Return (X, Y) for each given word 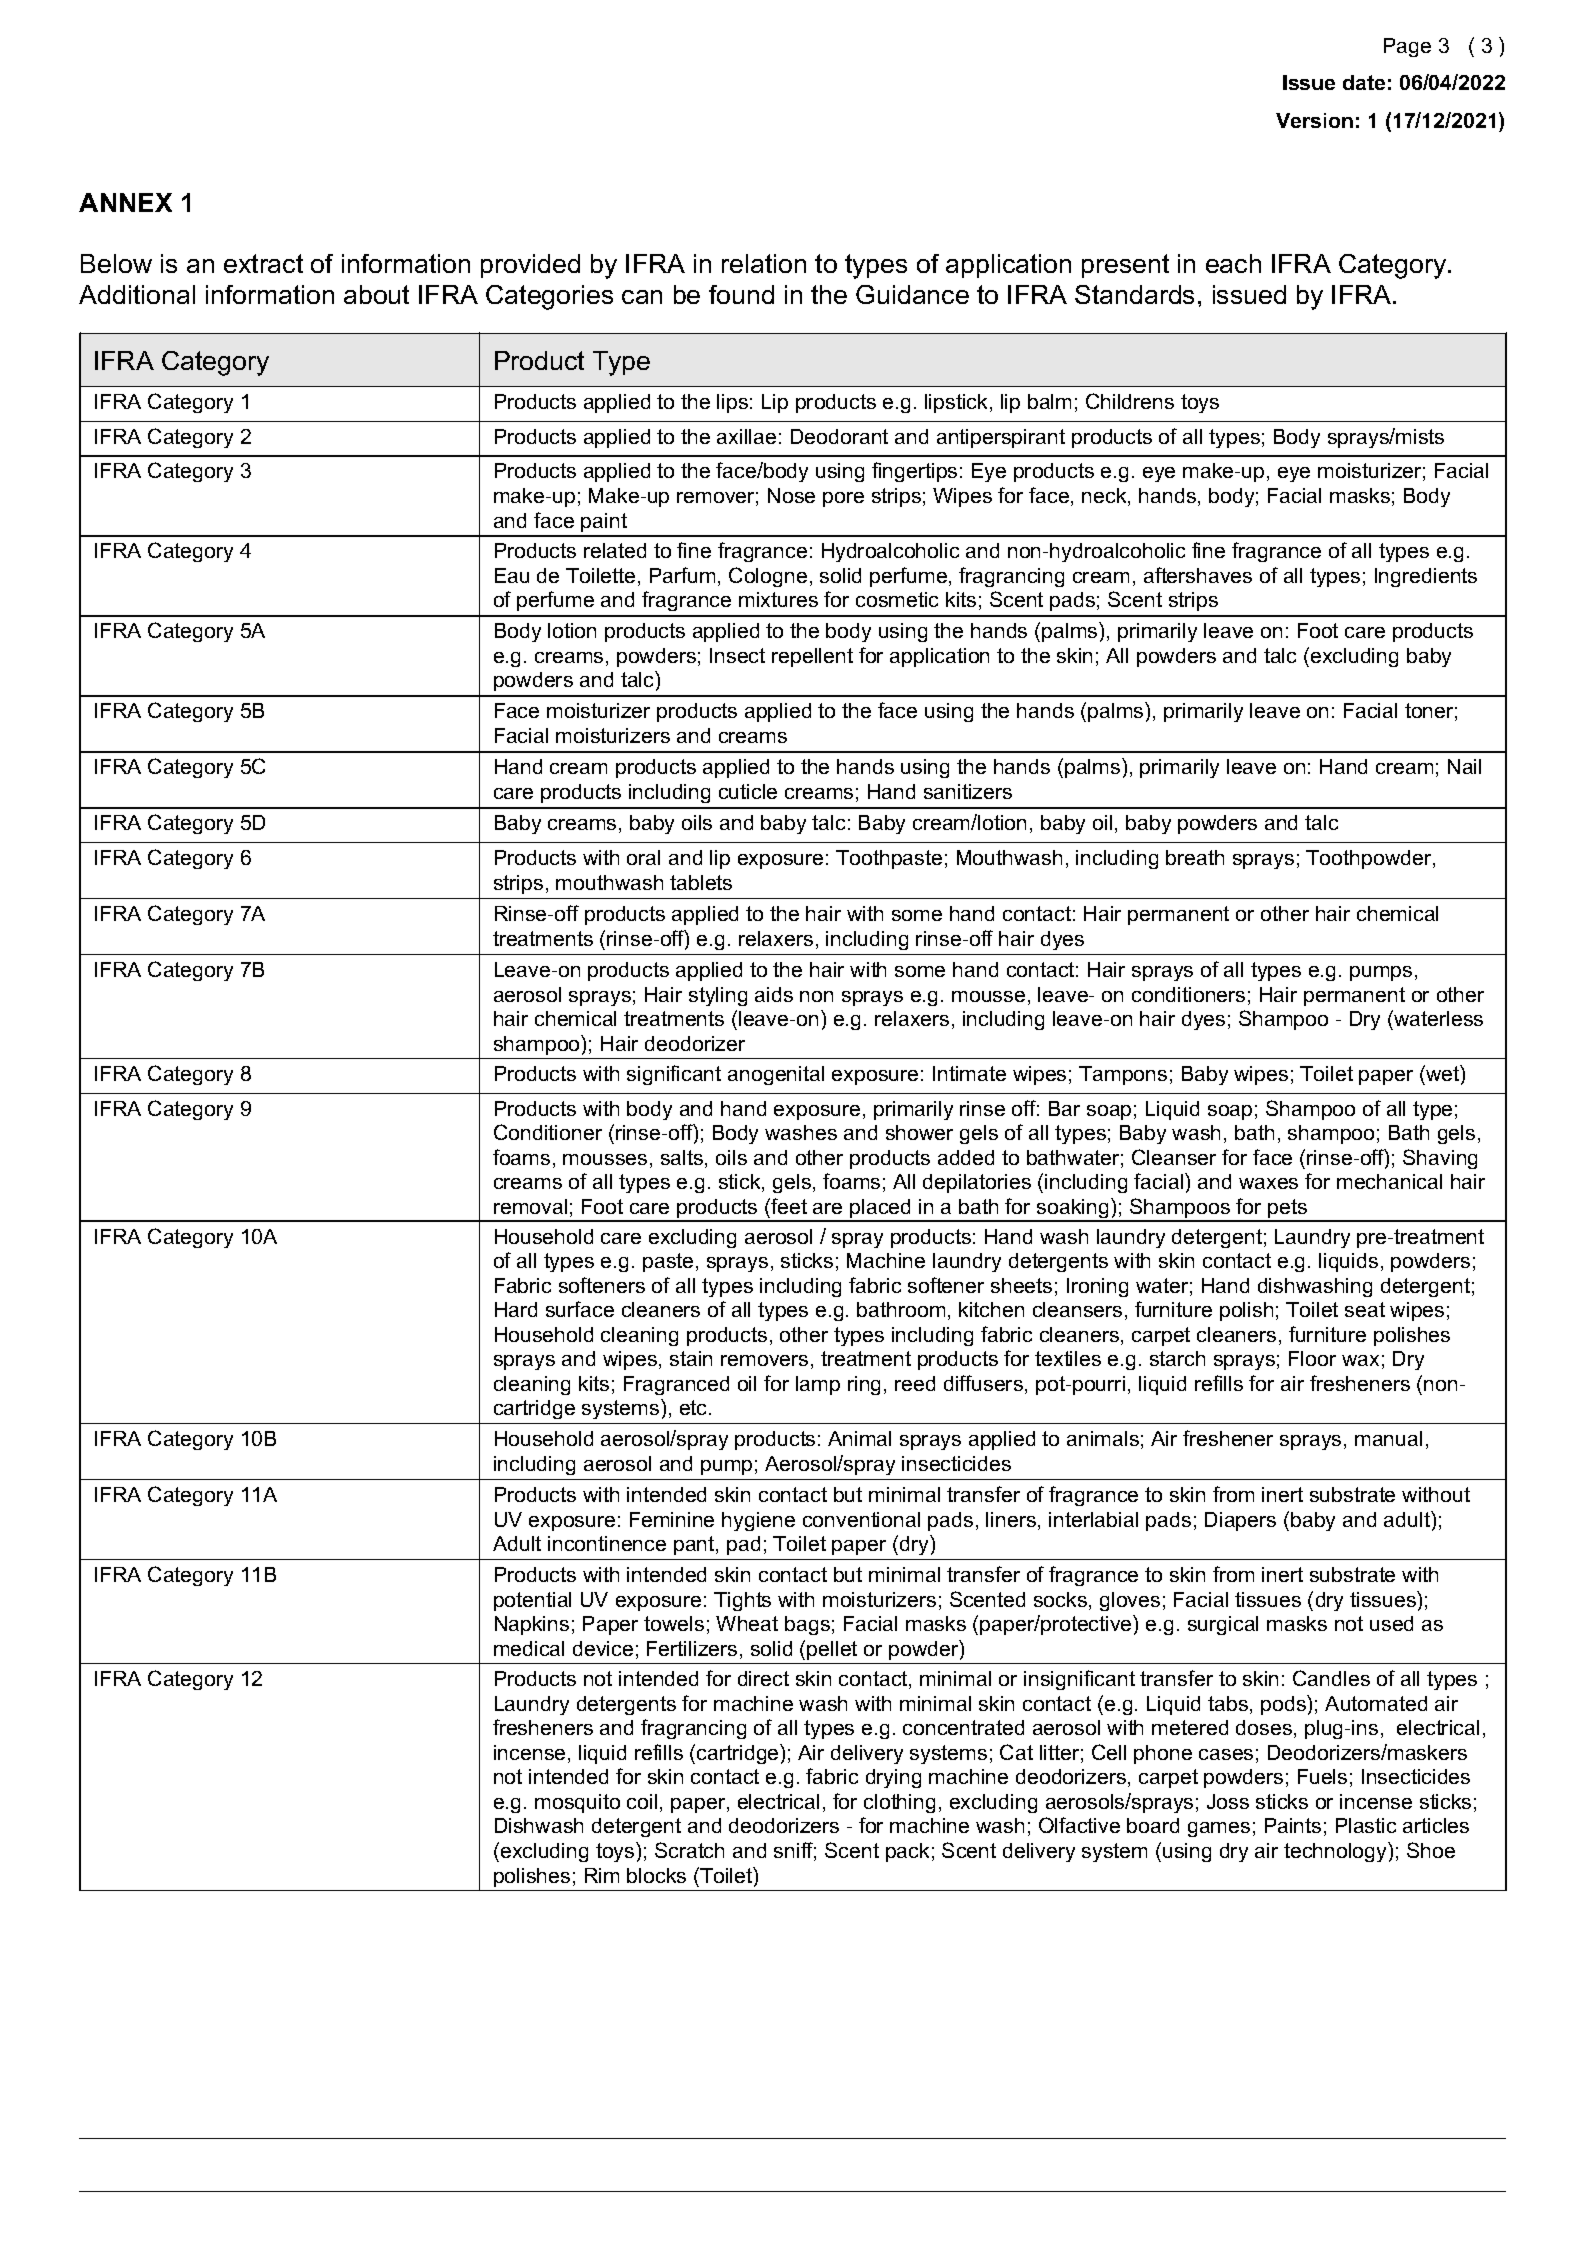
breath (1195, 857)
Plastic (1366, 1825)
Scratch (689, 1850)
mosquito (577, 1803)
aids (774, 994)
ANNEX (125, 202)
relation (764, 263)
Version (1314, 120)
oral (643, 857)
